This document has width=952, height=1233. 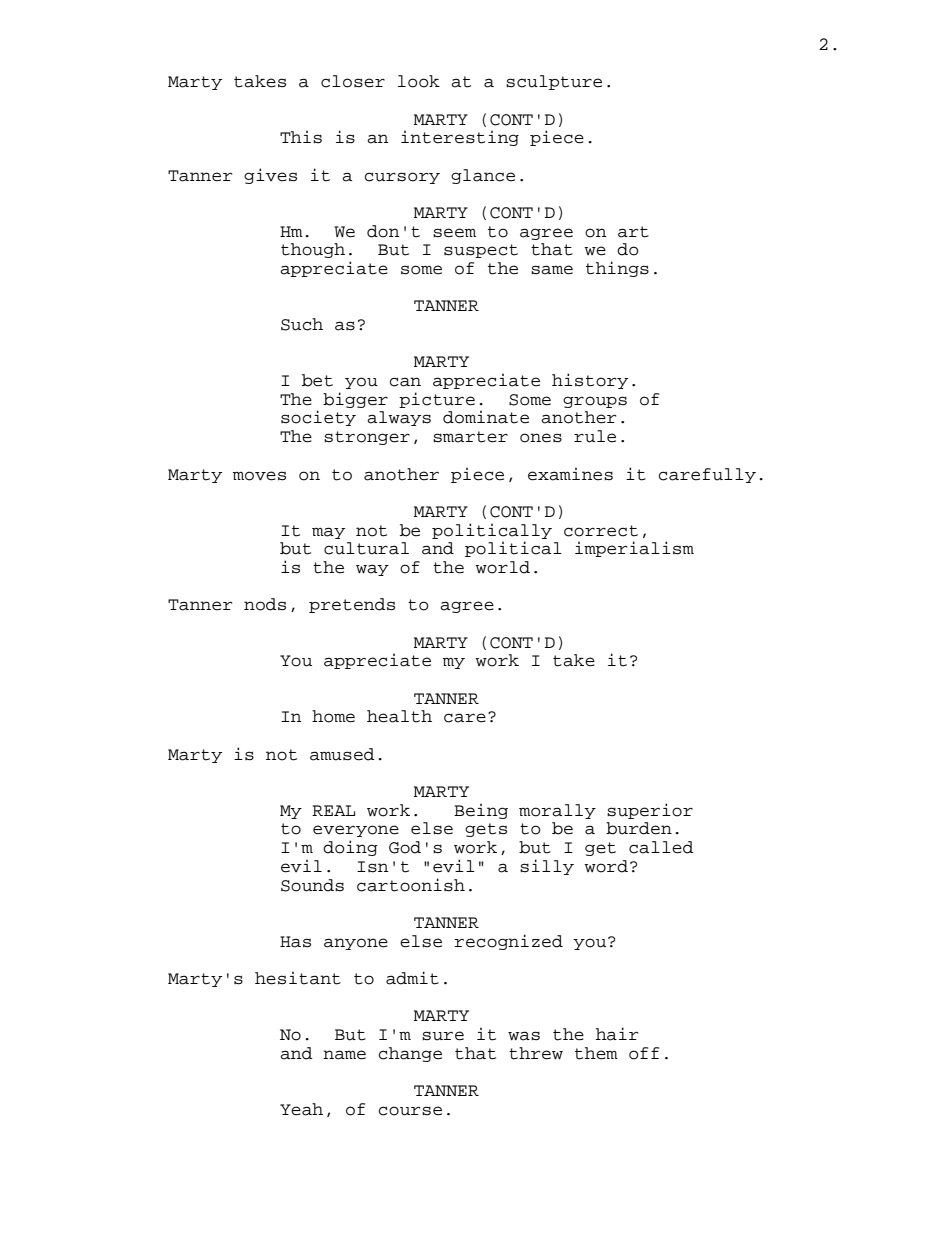 I want to click on them, so click(x=596, y=1053).
